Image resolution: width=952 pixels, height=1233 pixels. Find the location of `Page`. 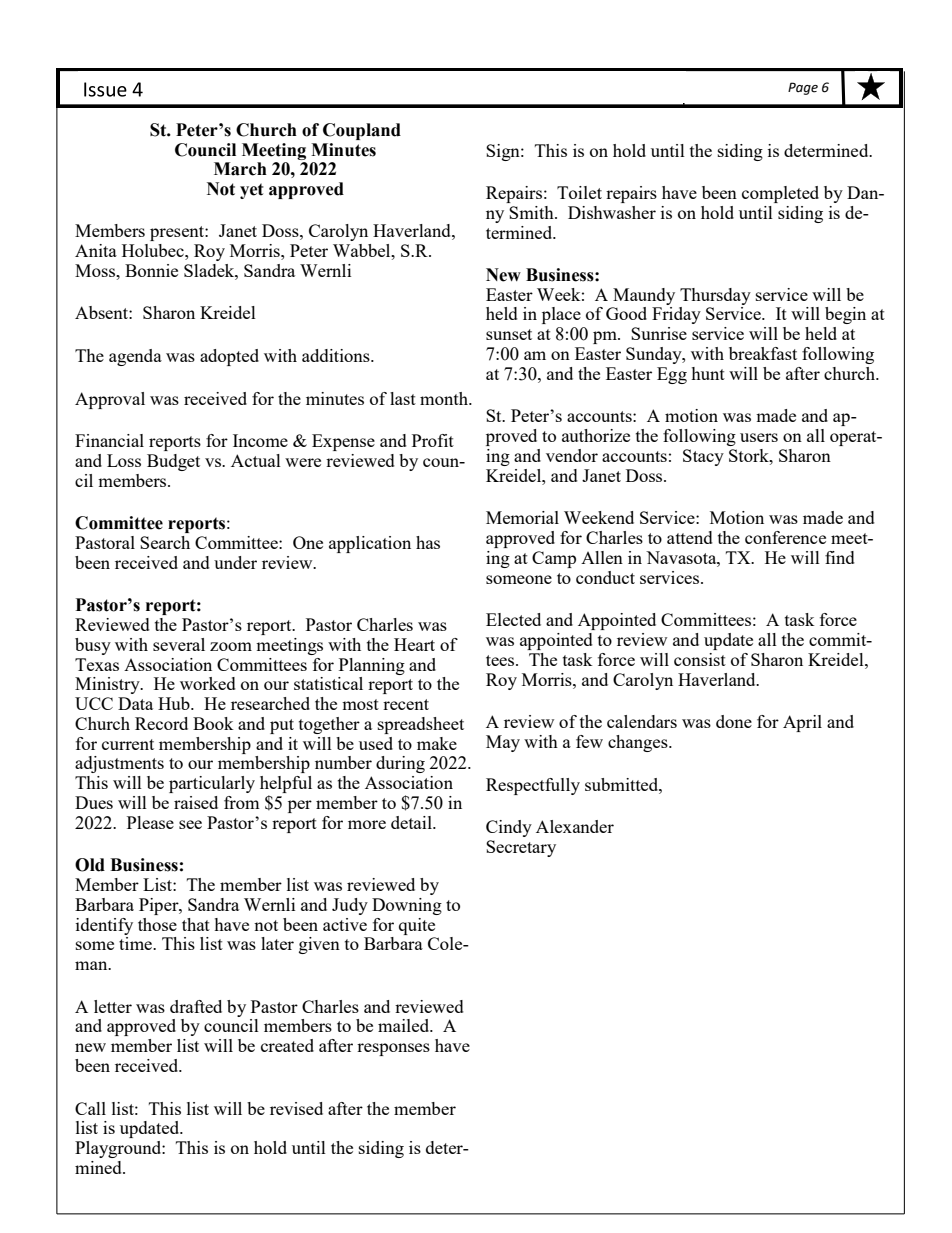

Page is located at coordinates (803, 88).
